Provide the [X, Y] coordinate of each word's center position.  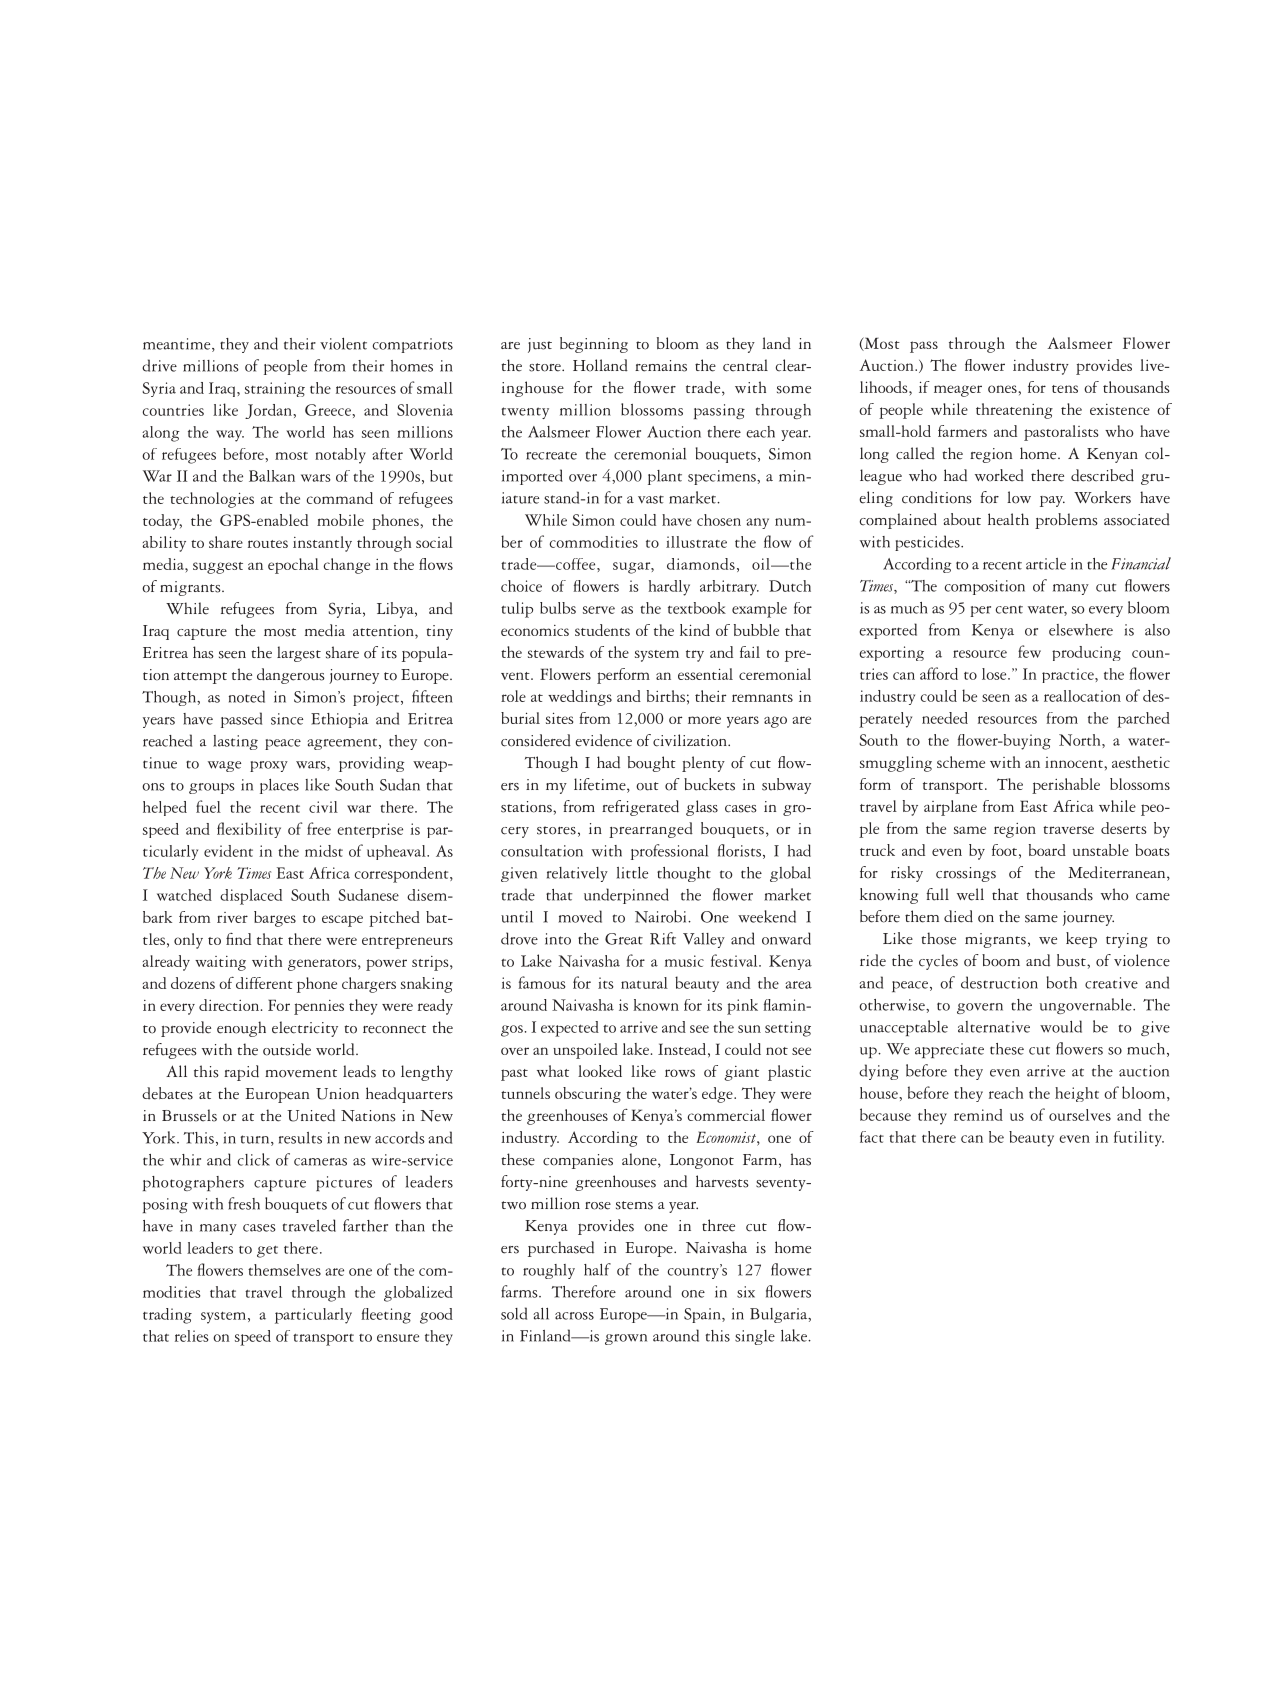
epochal [293, 566]
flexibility [249, 830]
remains [661, 366]
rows [680, 1073]
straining [275, 389]
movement [301, 1073]
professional [669, 852]
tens [1065, 389]
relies [192, 1336]
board [1047, 850]
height [1077, 1094]
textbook [697, 608]
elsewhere [1081, 630]
